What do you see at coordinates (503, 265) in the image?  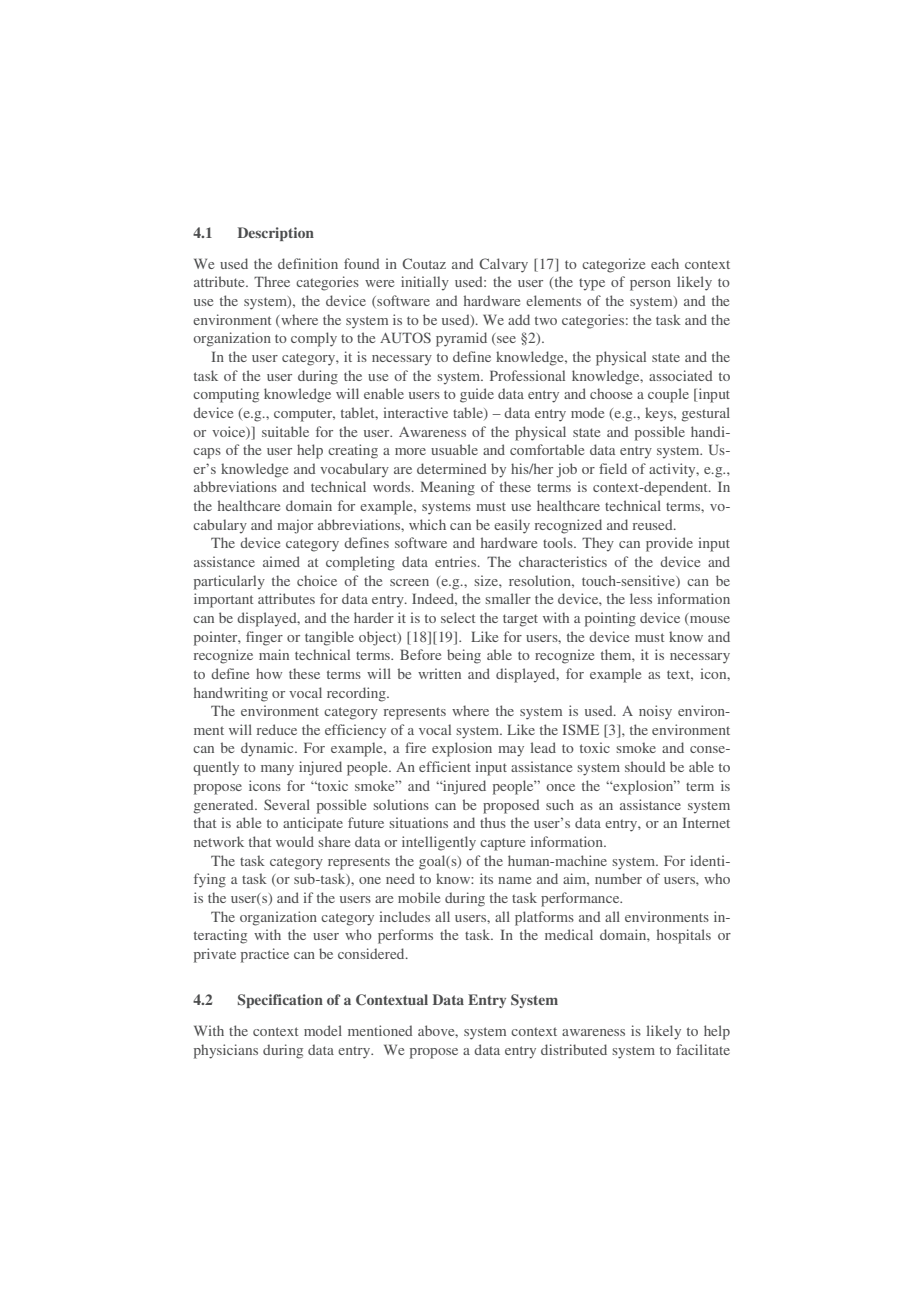 I see `Calvary` at bounding box center [503, 265].
